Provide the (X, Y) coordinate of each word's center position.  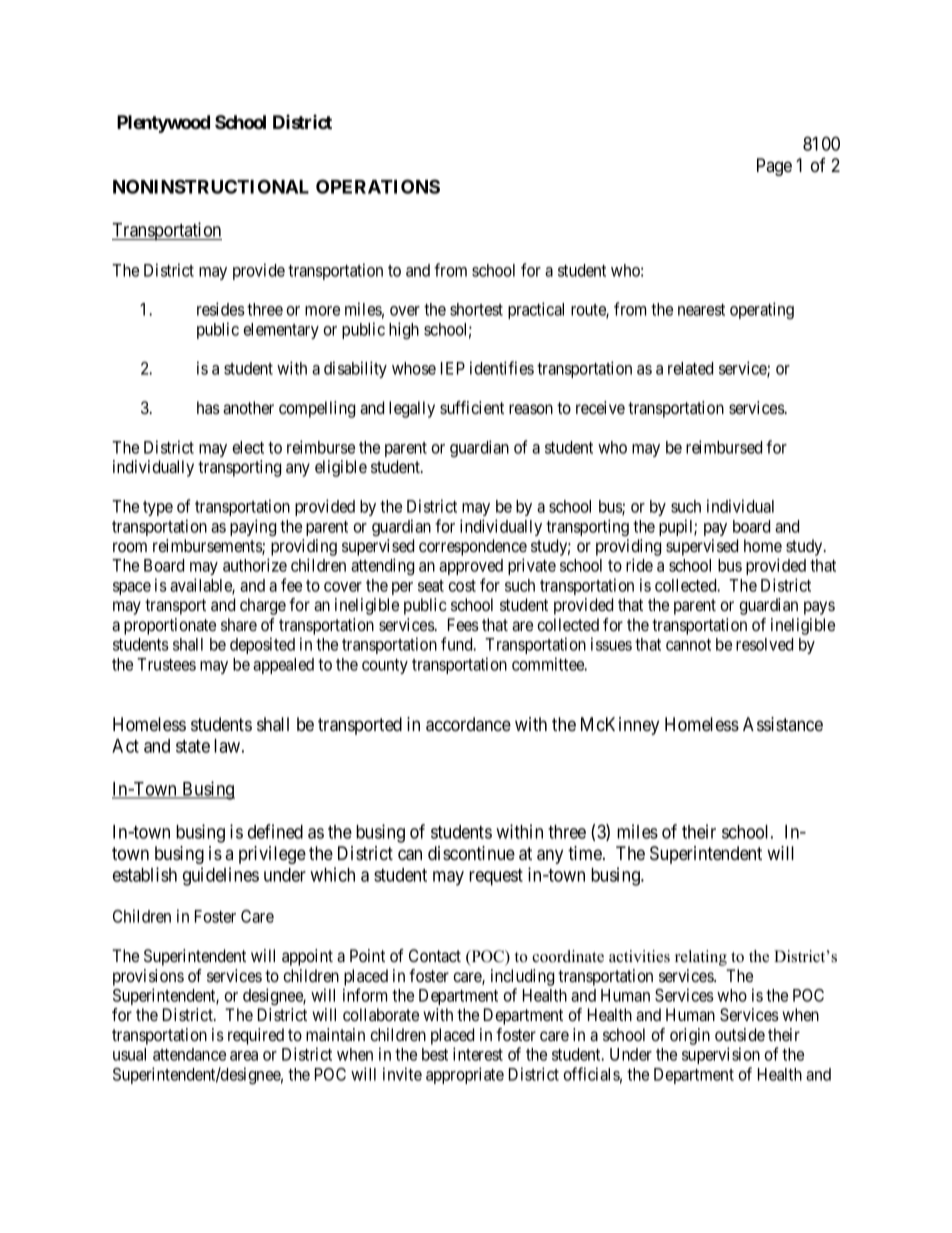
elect (248, 447)
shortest (476, 309)
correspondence (473, 547)
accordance (468, 724)
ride (639, 565)
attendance (189, 1054)
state (193, 746)
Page (774, 167)
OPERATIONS (378, 186)
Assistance (783, 724)
